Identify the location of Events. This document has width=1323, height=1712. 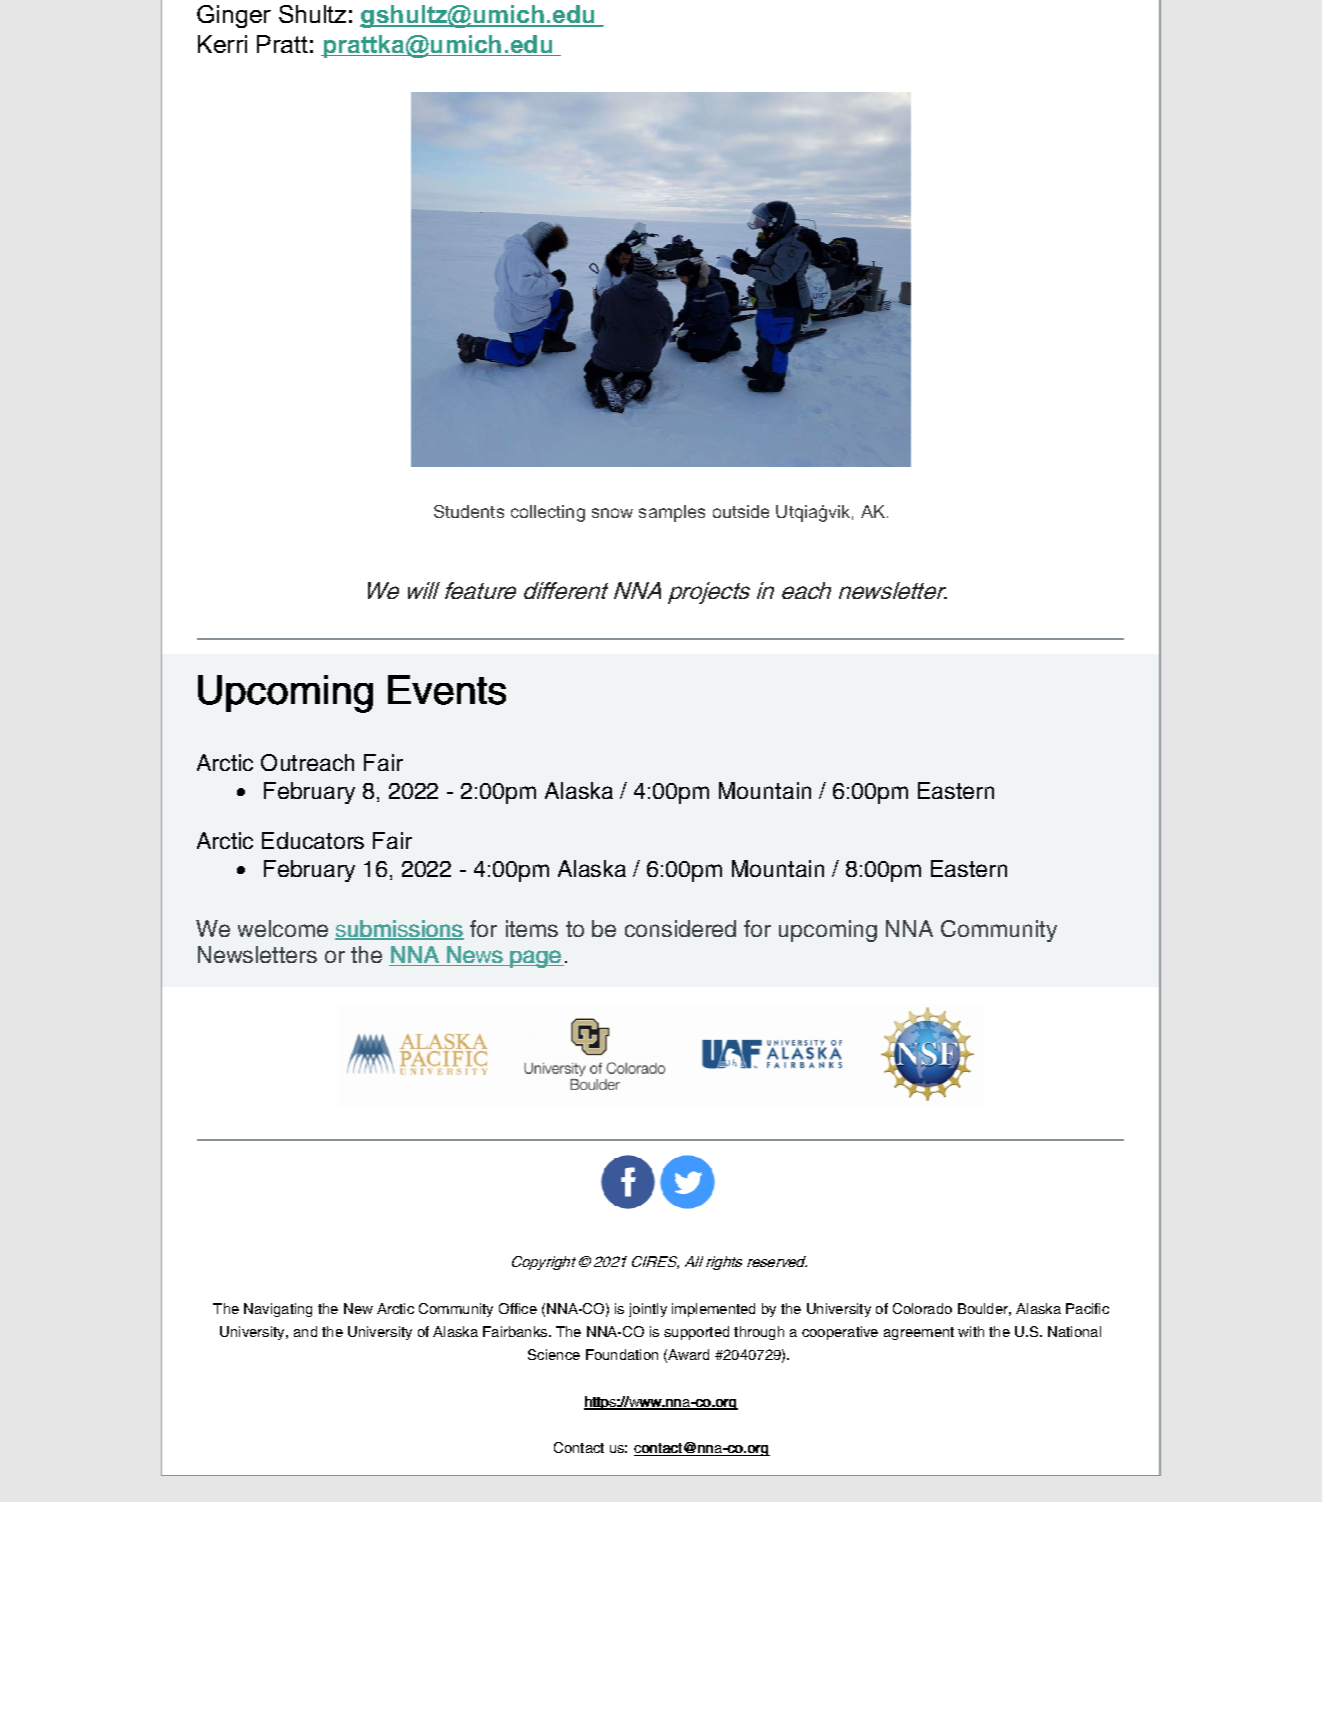
(447, 690).
